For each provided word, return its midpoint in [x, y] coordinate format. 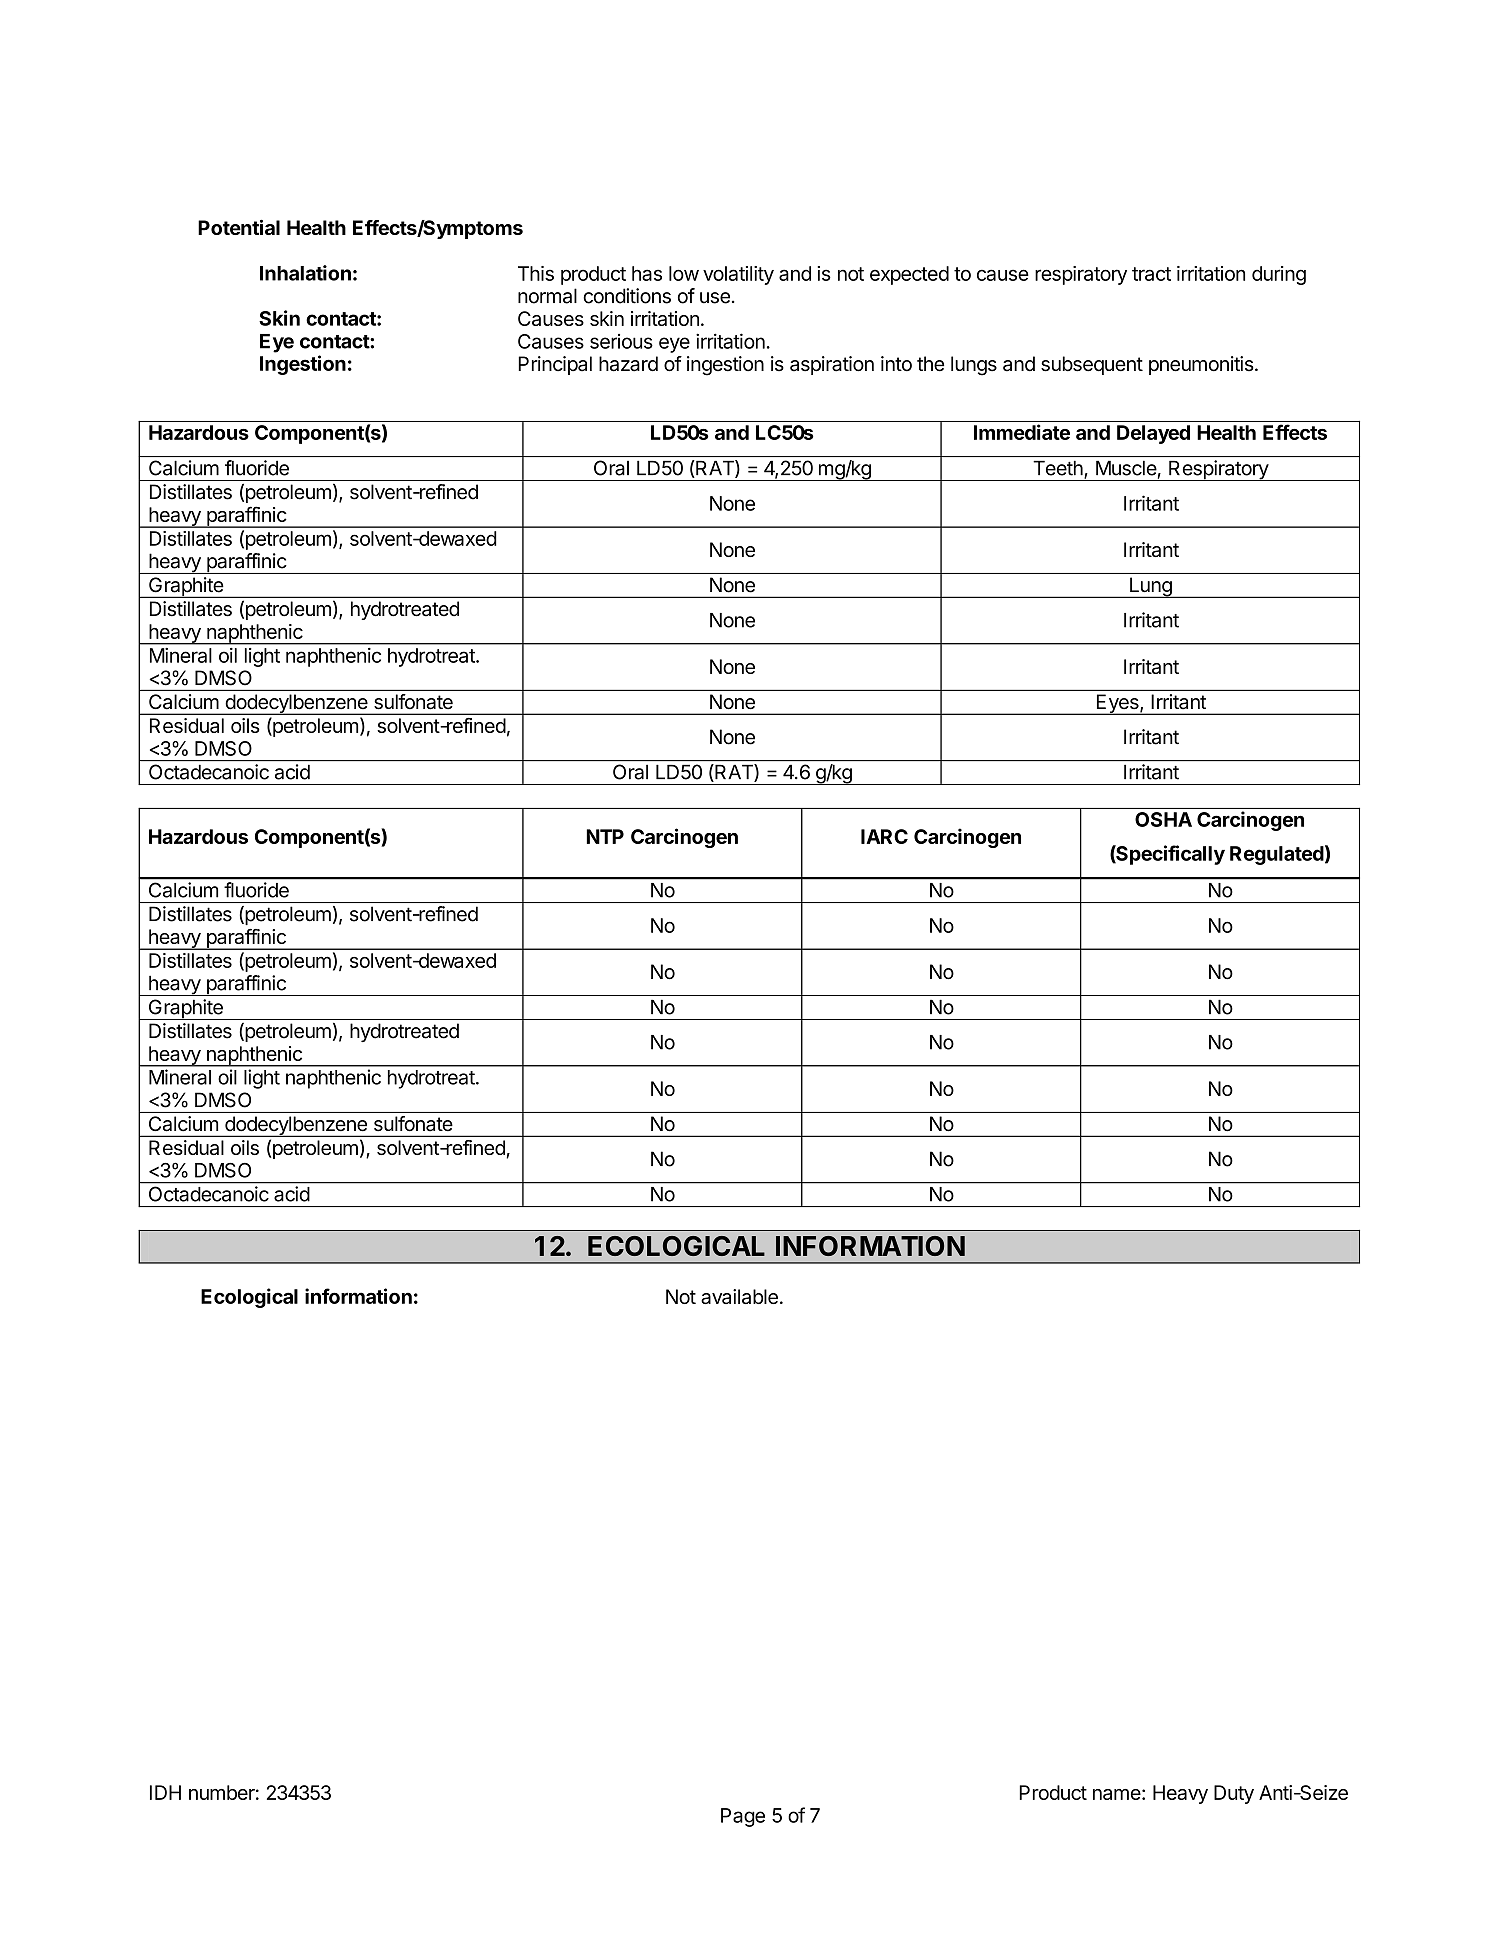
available [739, 1296]
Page [743, 1817]
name [1117, 1794]
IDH [165, 1792]
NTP [605, 836]
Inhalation [305, 273]
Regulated [1277, 855]
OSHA [1163, 819]
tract [1151, 274]
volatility [738, 275]
